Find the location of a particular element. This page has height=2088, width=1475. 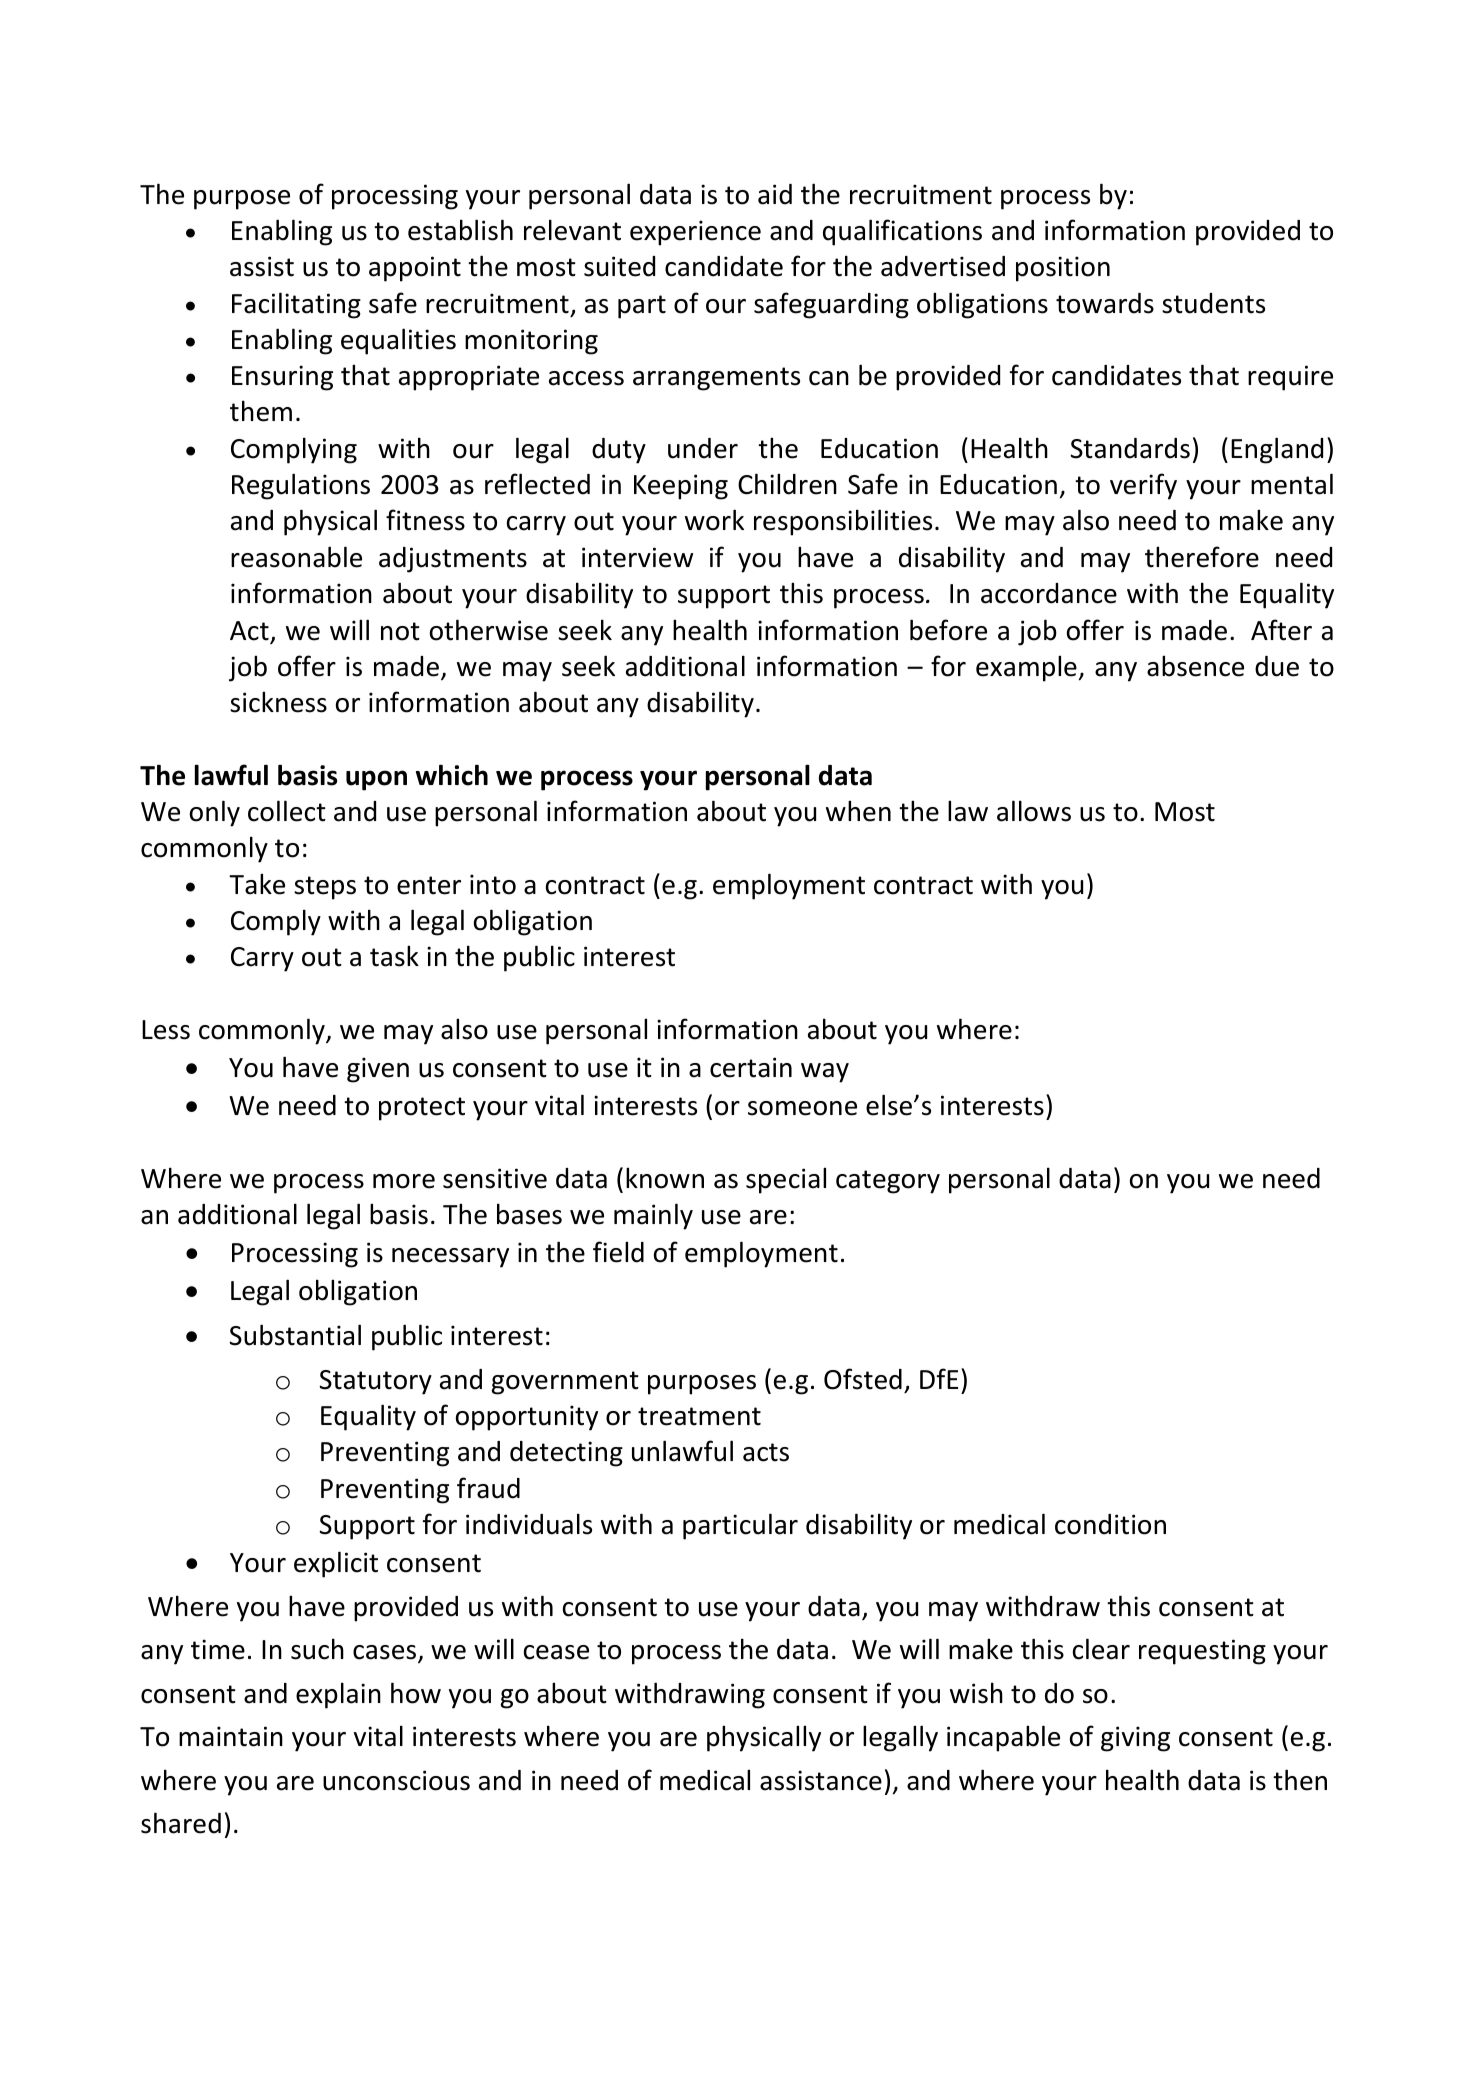

Facilitating is located at coordinates (296, 305).
